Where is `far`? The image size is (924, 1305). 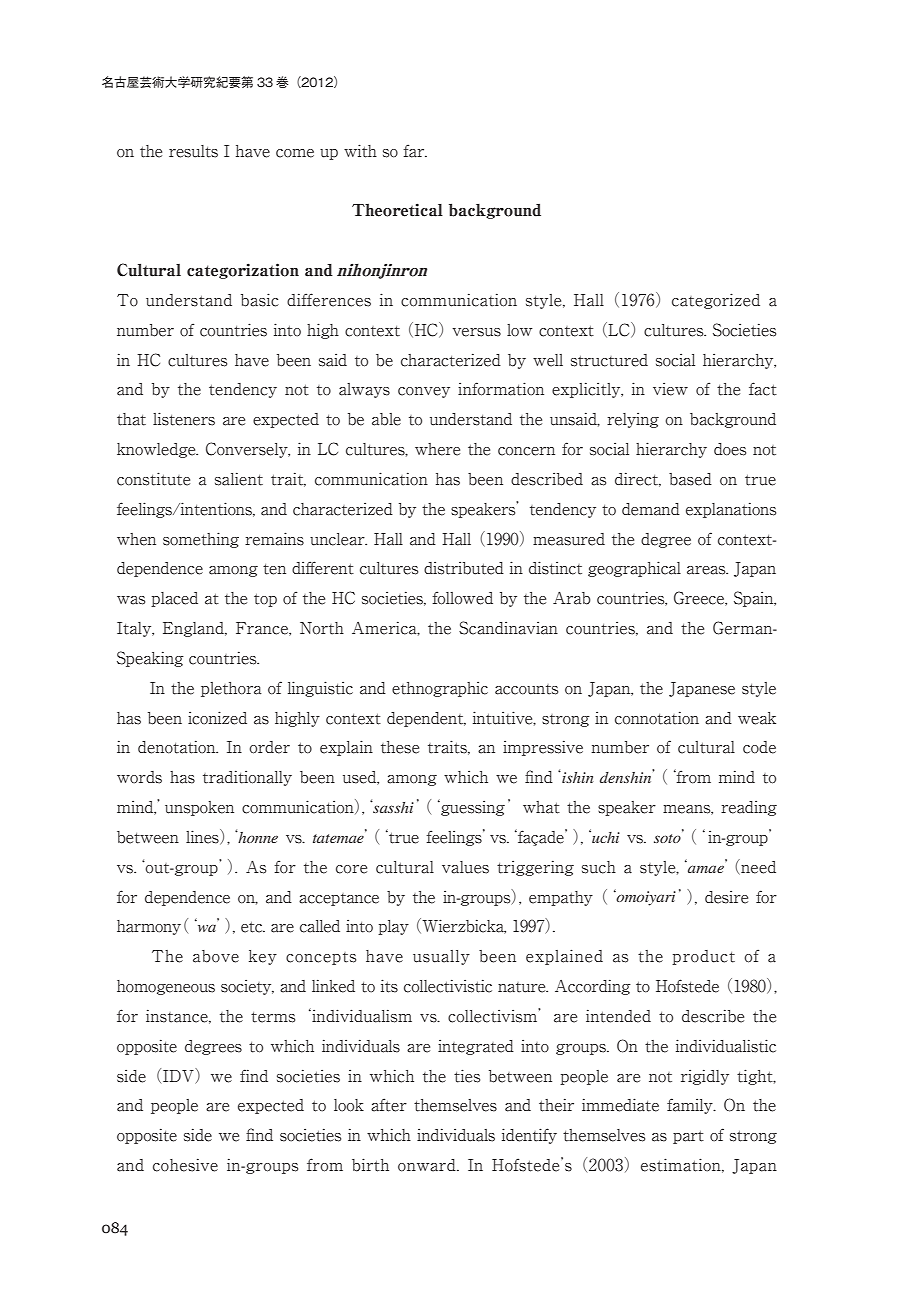 far is located at coordinates (415, 151).
